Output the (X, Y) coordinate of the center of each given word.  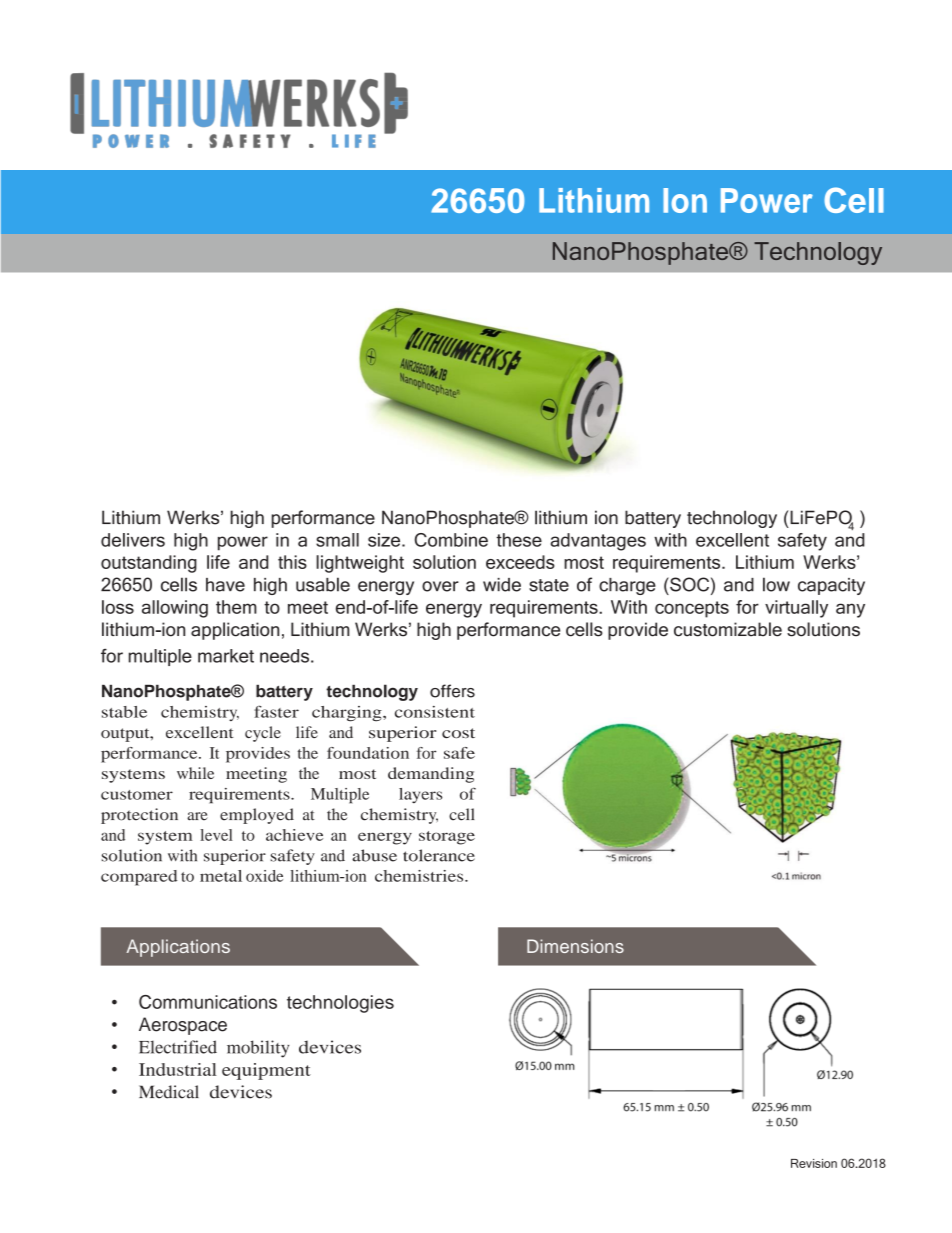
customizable (728, 629)
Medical (169, 1092)
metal (221, 876)
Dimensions (575, 946)
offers (452, 691)
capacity (831, 586)
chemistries (420, 876)
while (195, 773)
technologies (340, 1004)
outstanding (149, 564)
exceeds (520, 562)
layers (420, 795)
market (226, 656)
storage (447, 838)
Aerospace (183, 1026)
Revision (814, 1163)
